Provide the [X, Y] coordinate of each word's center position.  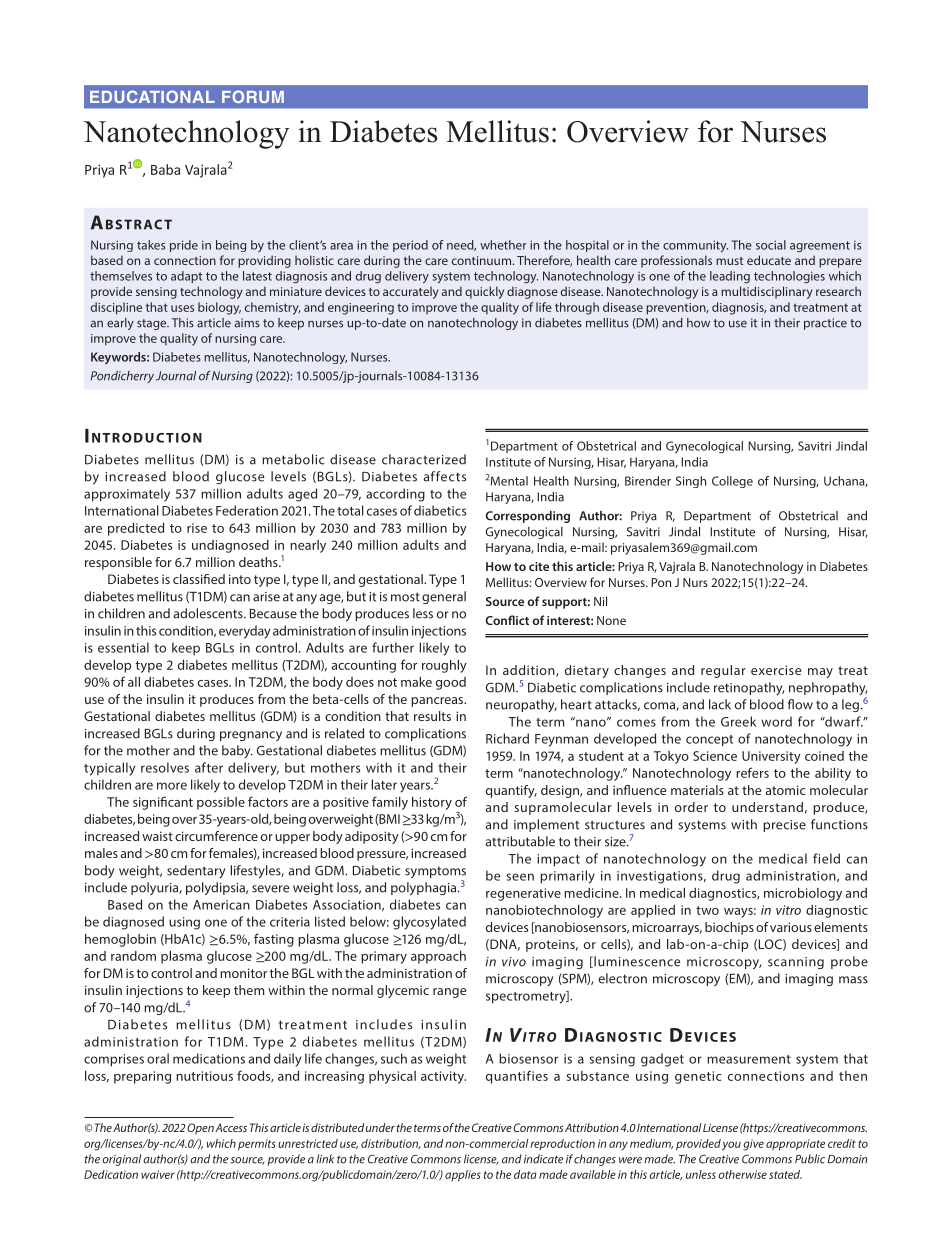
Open [200, 1129]
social [771, 245]
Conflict [507, 620]
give [753, 1145]
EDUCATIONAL [152, 96]
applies [463, 1175]
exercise [776, 670]
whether [503, 245]
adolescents [209, 613]
